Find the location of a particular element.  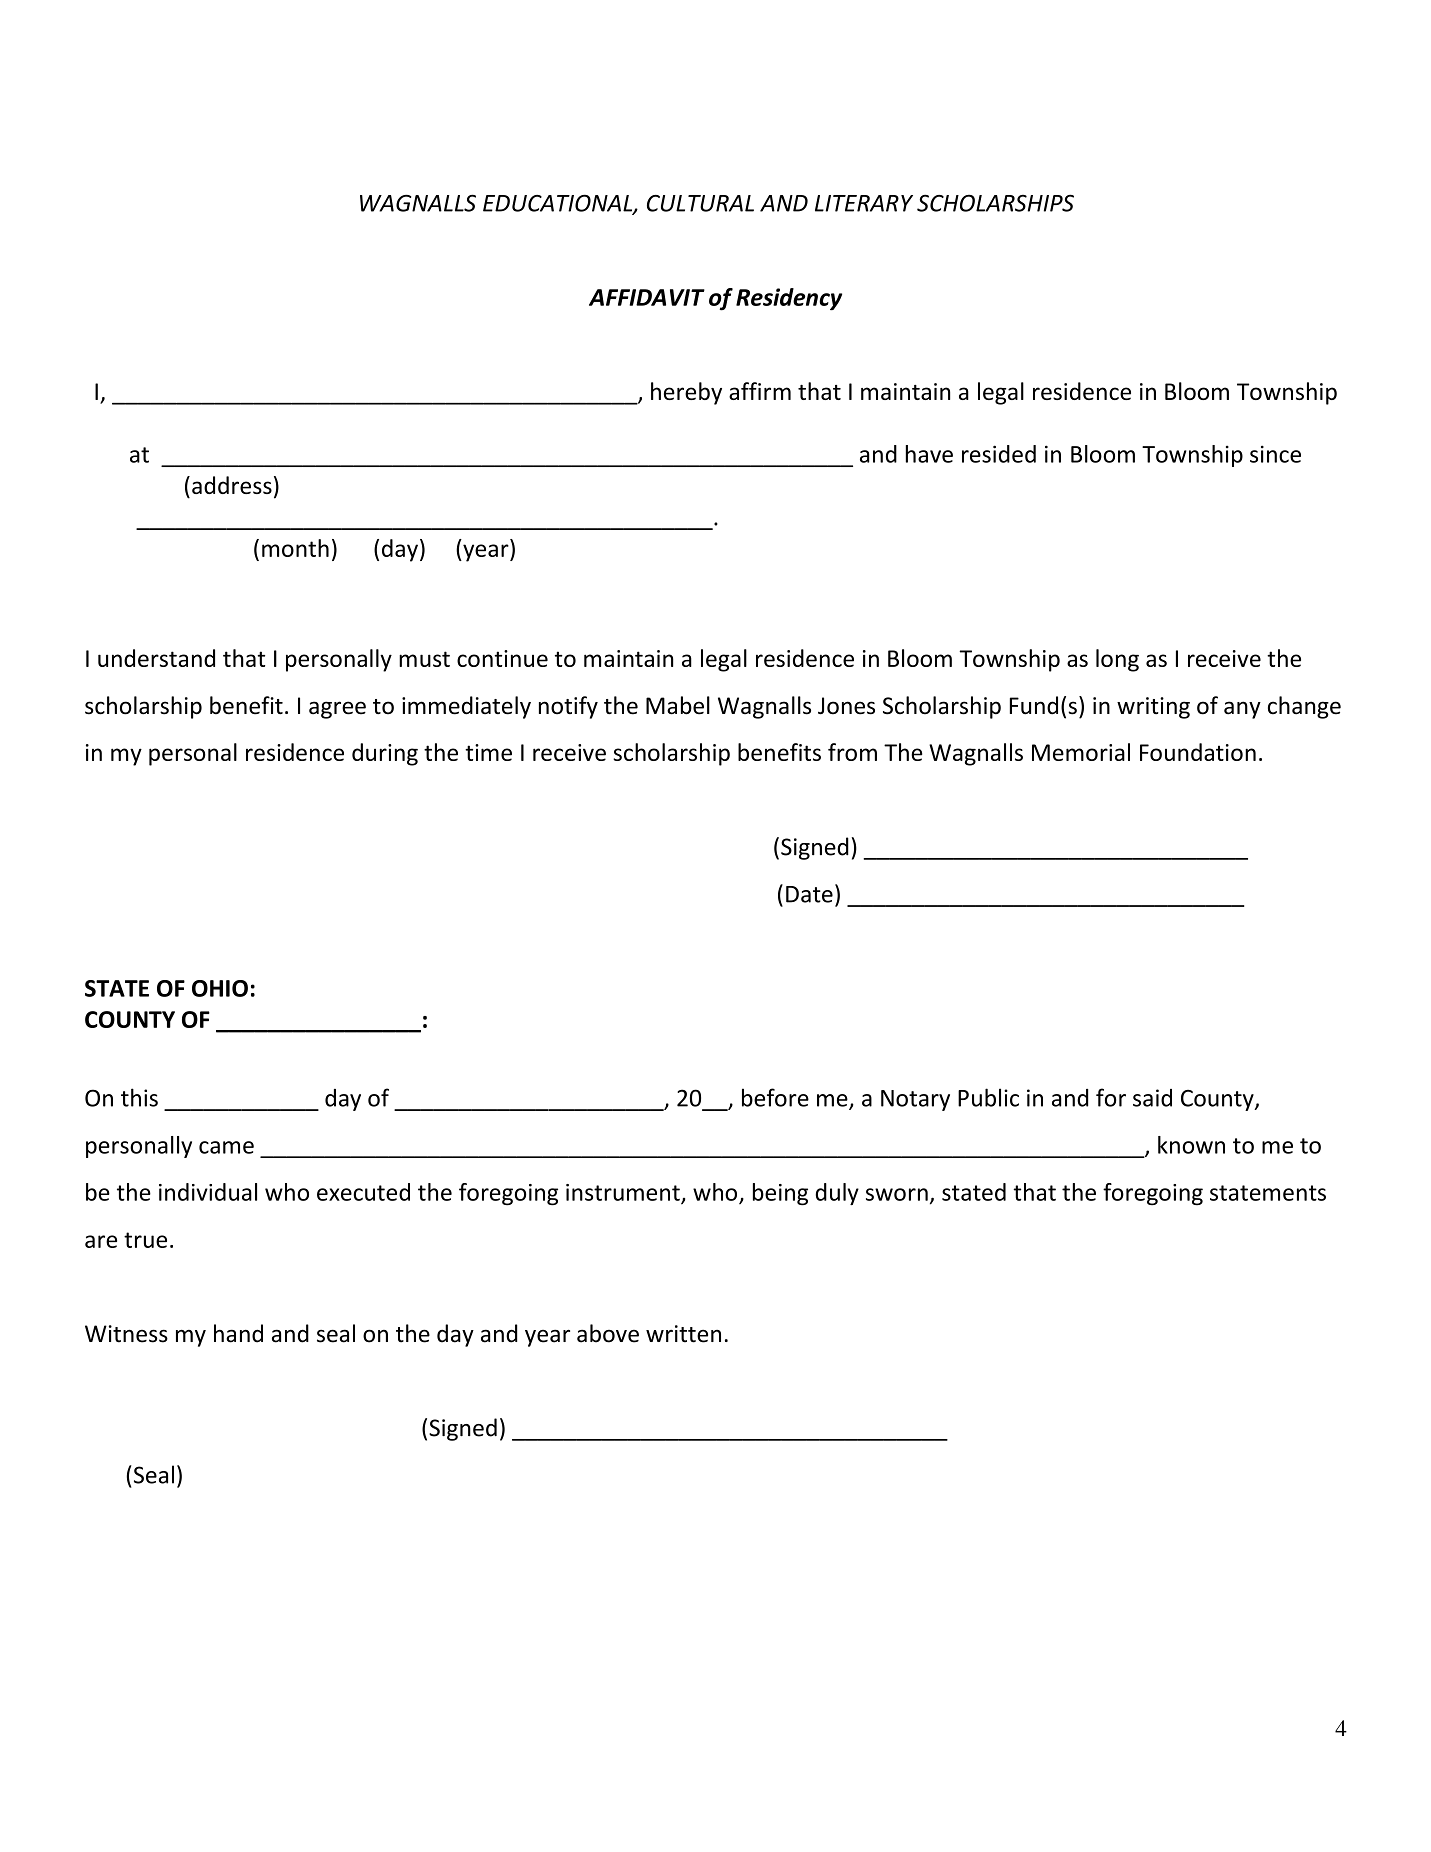

before is located at coordinates (775, 1097).
